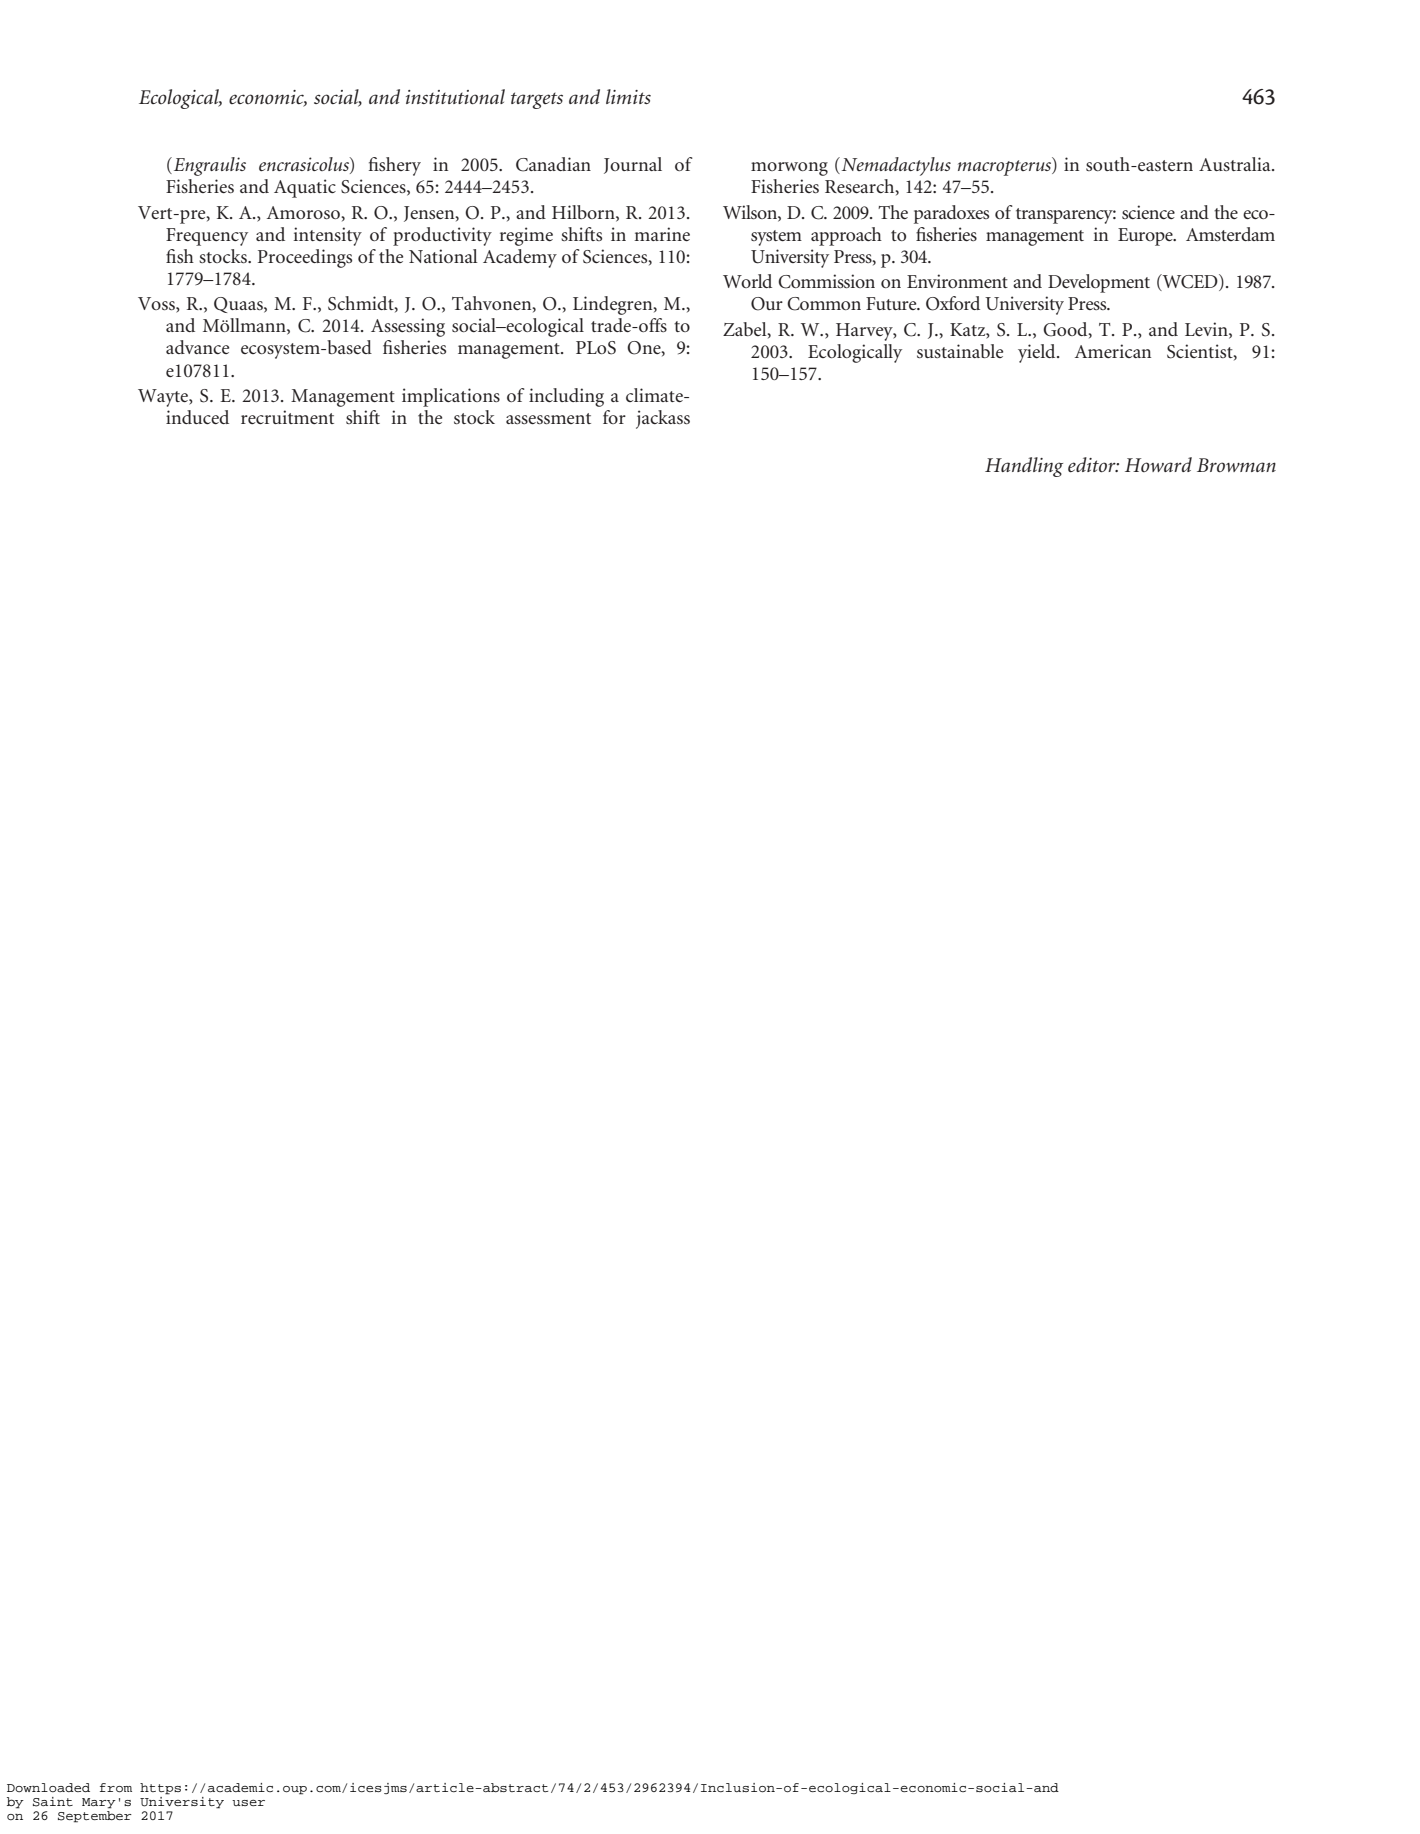  What do you see at coordinates (248, 1802) in the screenshot?
I see `user` at bounding box center [248, 1802].
